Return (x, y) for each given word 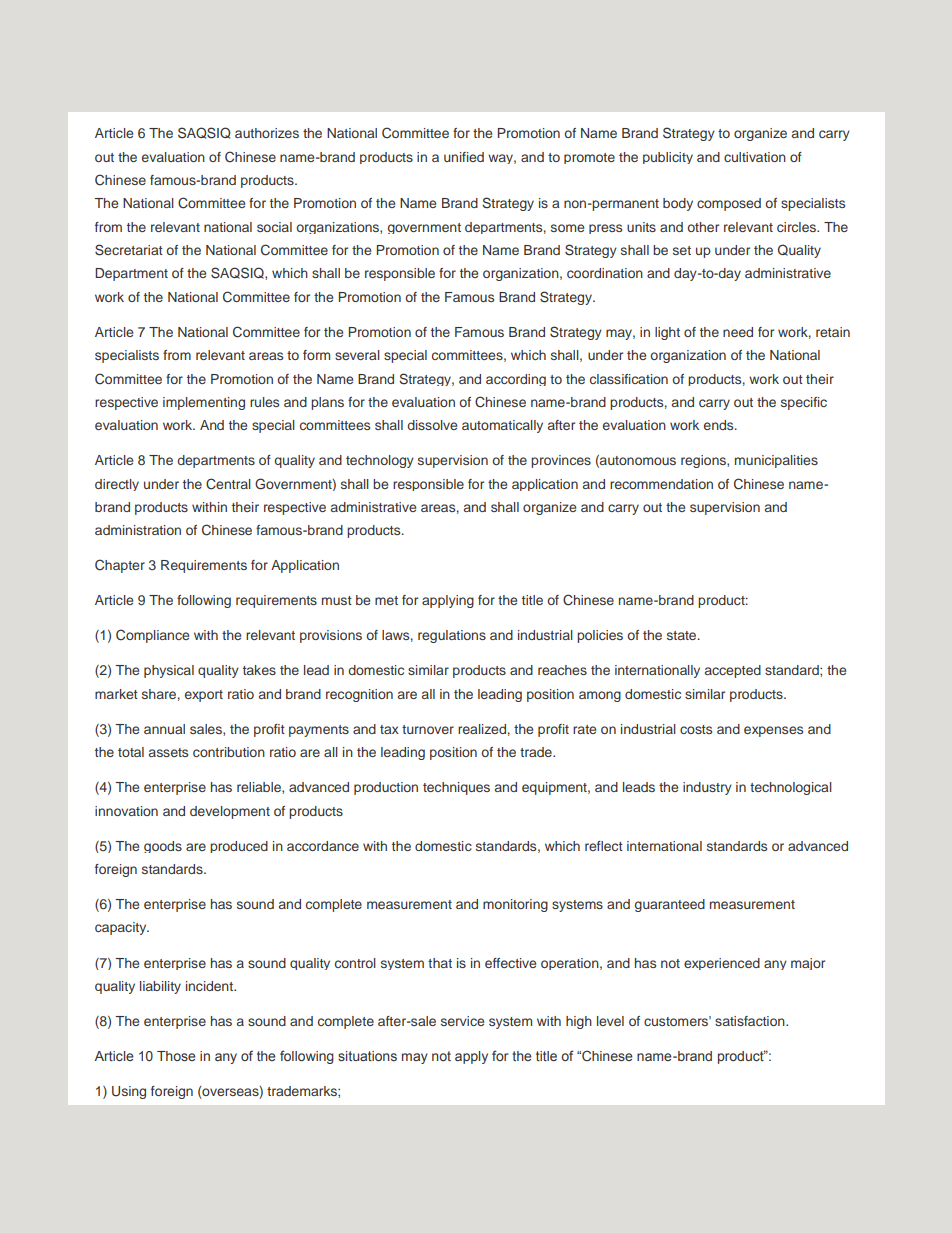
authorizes (267, 133)
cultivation (755, 157)
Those (176, 1056)
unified (464, 157)
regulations (452, 636)
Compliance (152, 636)
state (683, 635)
